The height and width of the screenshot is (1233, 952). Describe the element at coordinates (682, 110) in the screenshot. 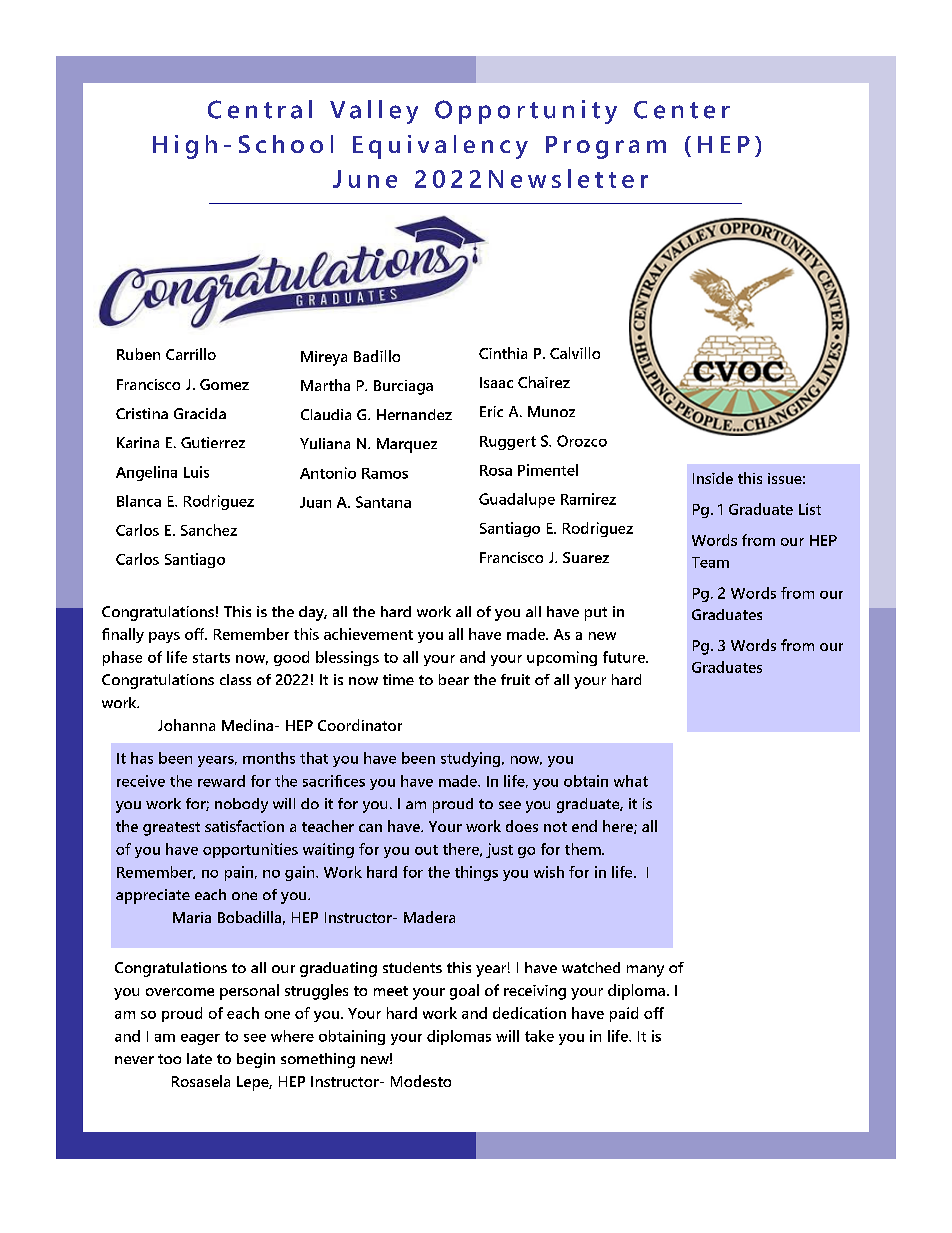

I see `Center` at that location.
